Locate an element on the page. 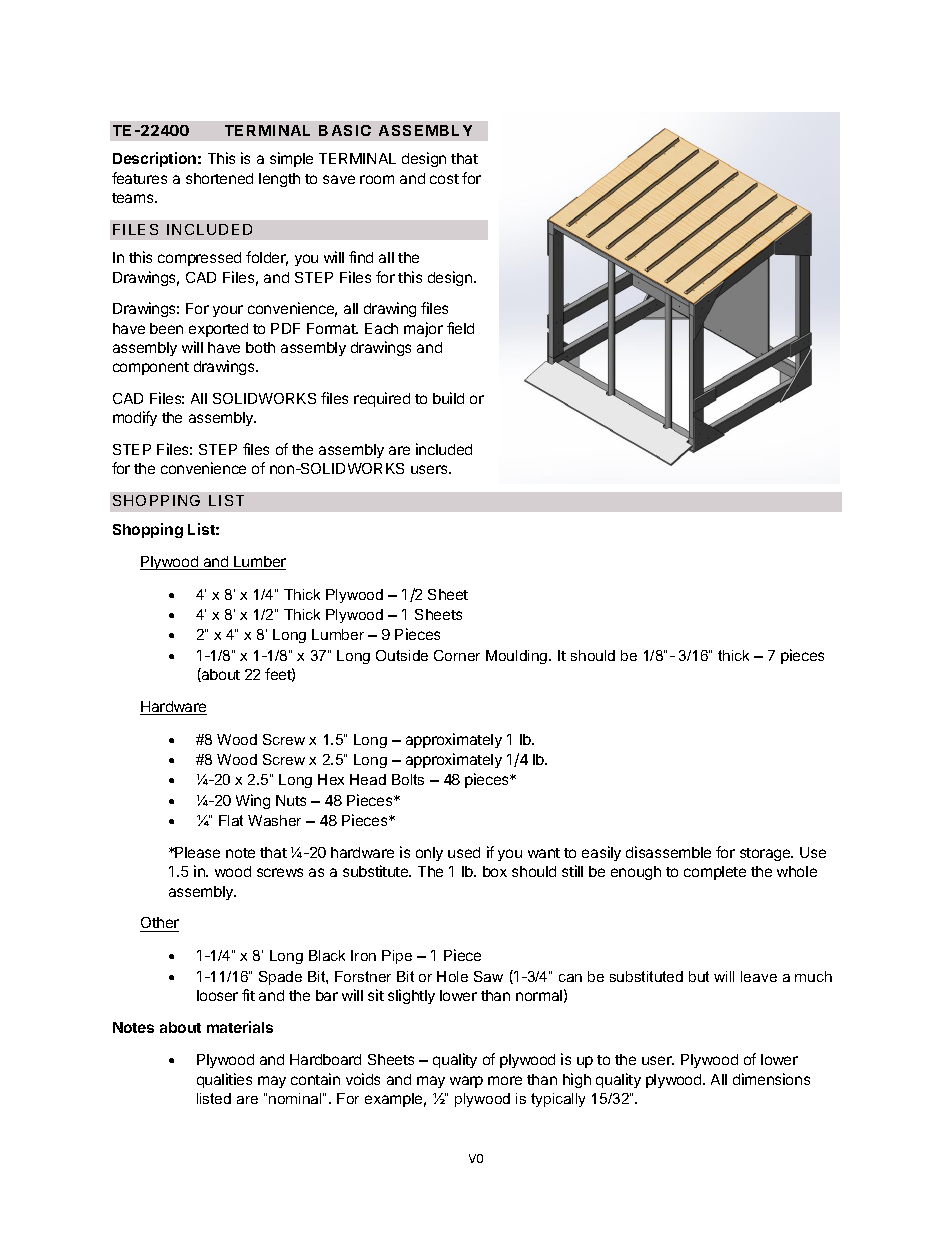 This document has height=1233, width=952. qualities is located at coordinates (224, 1080).
